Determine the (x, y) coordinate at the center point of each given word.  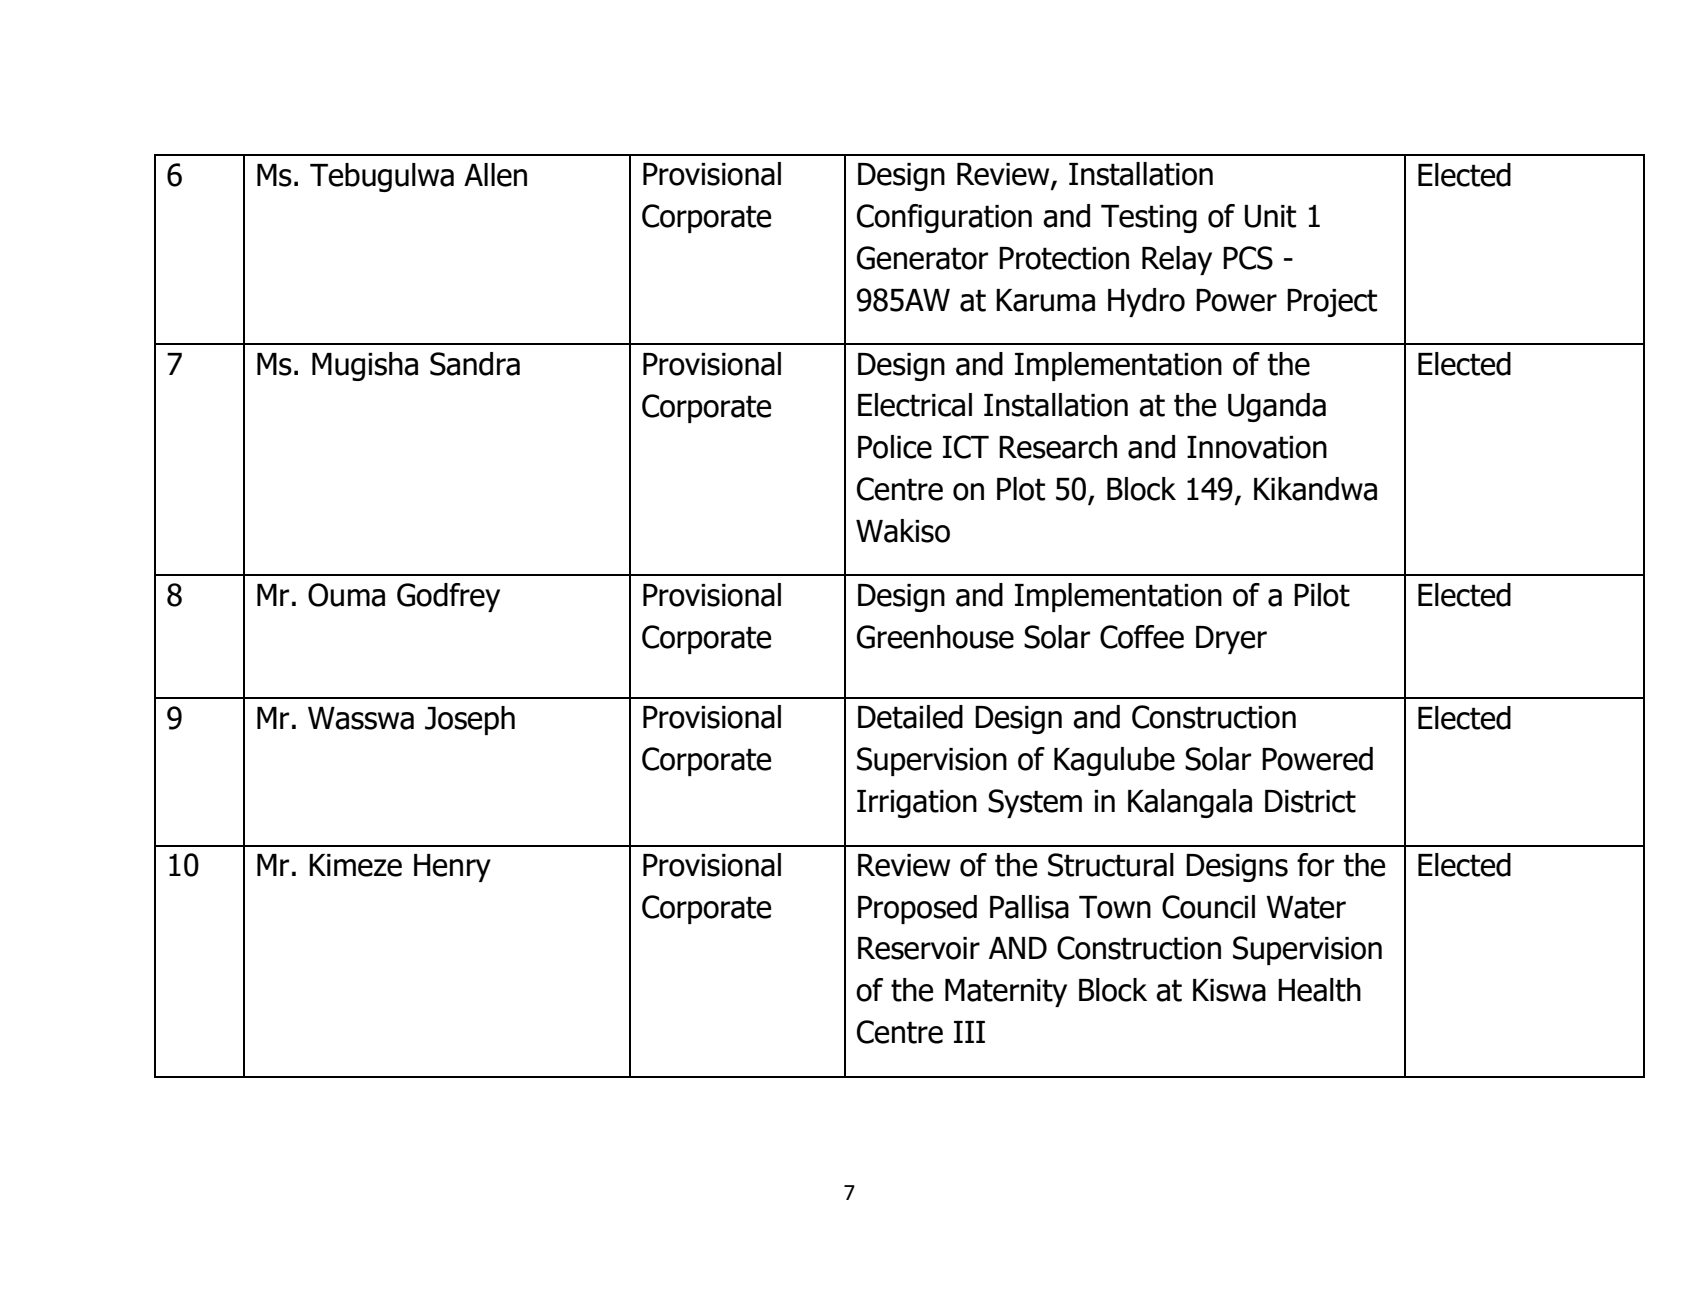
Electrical (915, 405)
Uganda (1277, 407)
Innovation (1257, 447)
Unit (1270, 216)
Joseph (470, 720)
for (1315, 865)
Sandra (475, 364)
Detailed (910, 717)
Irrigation (917, 804)
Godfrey (448, 597)
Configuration (944, 218)
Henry (452, 868)
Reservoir (919, 948)
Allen (495, 175)
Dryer (1231, 640)
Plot (1021, 489)
